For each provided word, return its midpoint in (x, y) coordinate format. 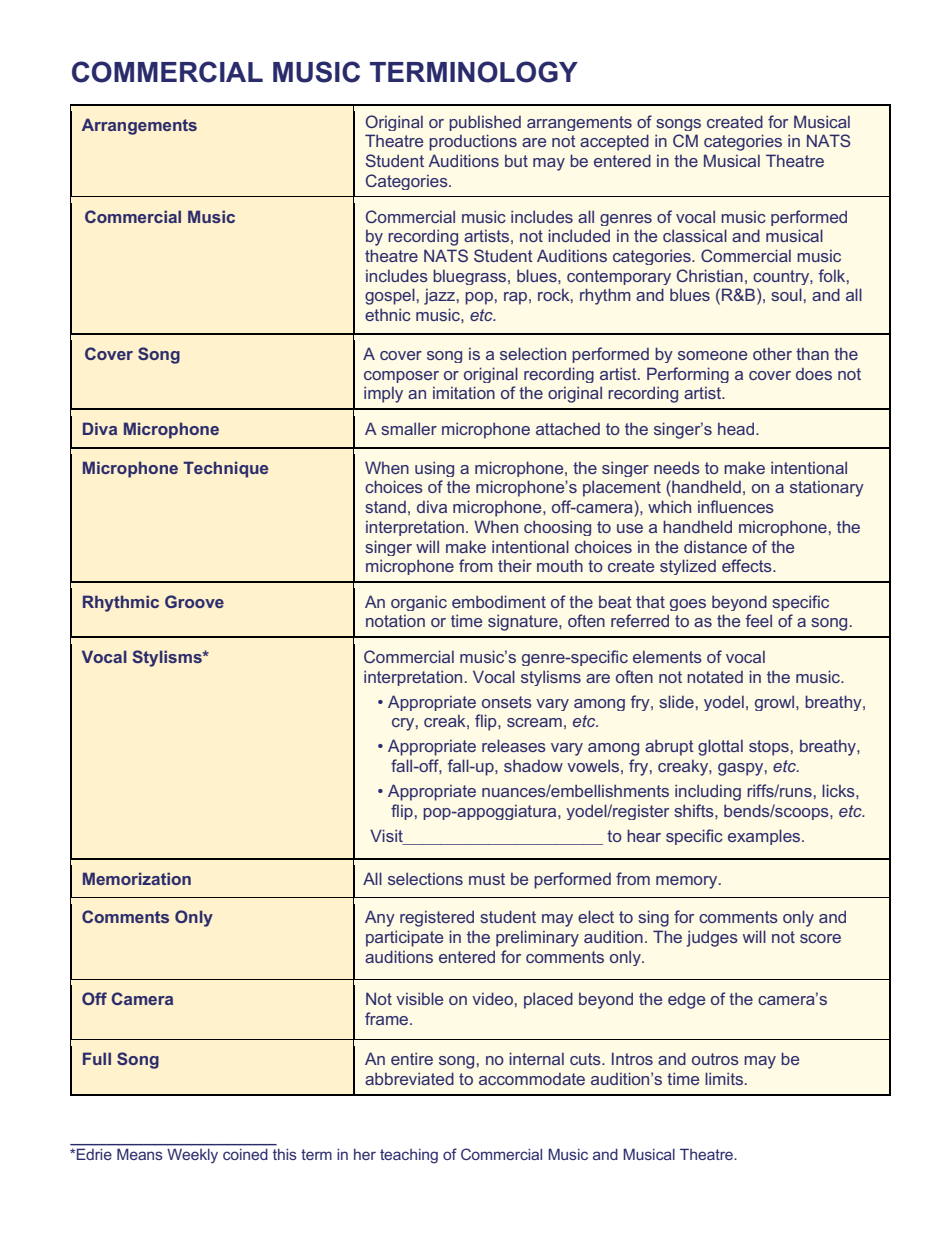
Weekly (192, 1156)
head (737, 428)
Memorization (137, 878)
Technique (225, 469)
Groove (194, 601)
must (487, 879)
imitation (464, 392)
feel (759, 620)
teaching (409, 1156)
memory (688, 882)
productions (473, 142)
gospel (390, 296)
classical (695, 235)
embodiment (499, 601)
